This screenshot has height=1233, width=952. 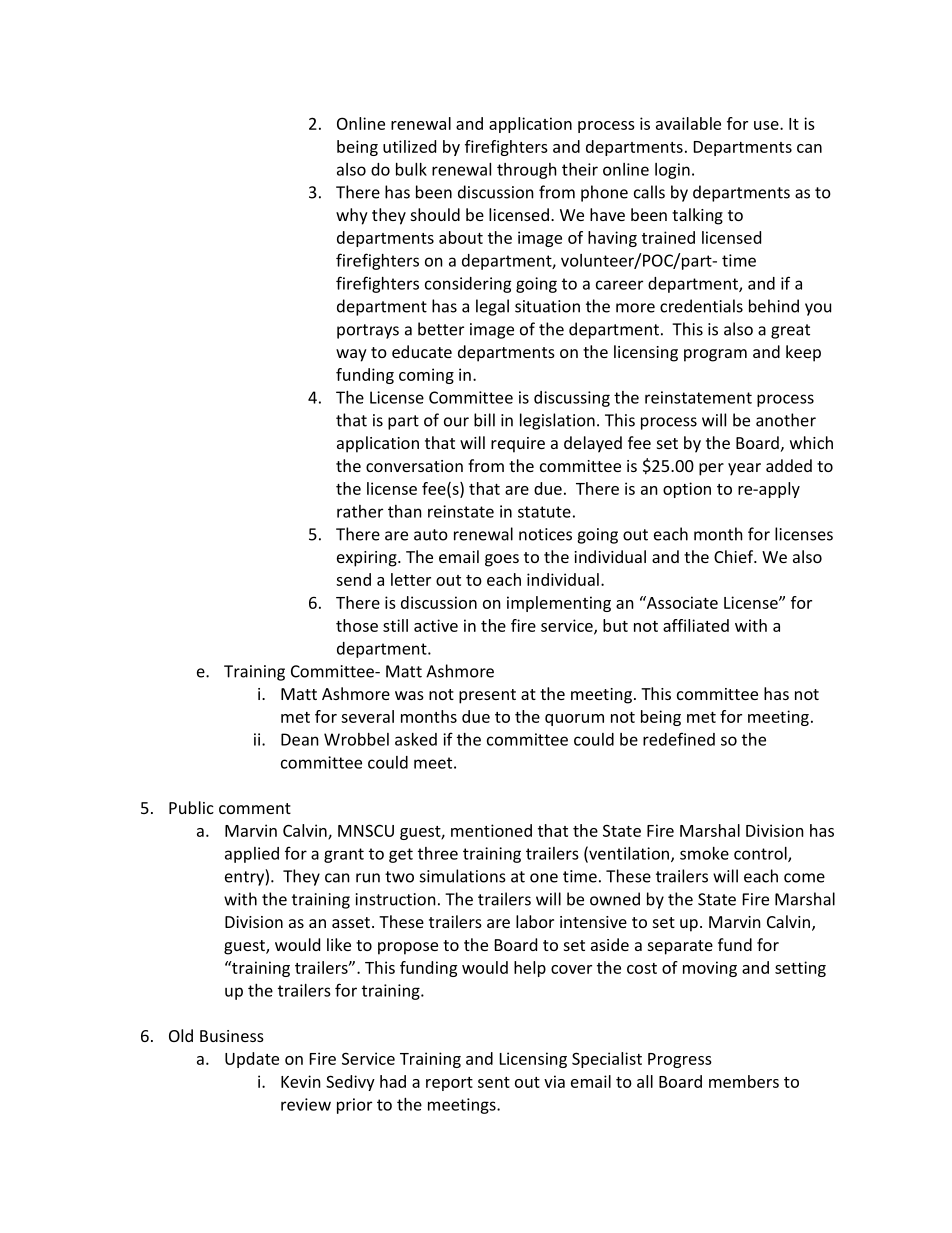 What do you see at coordinates (357, 625) in the screenshot?
I see `those` at bounding box center [357, 625].
